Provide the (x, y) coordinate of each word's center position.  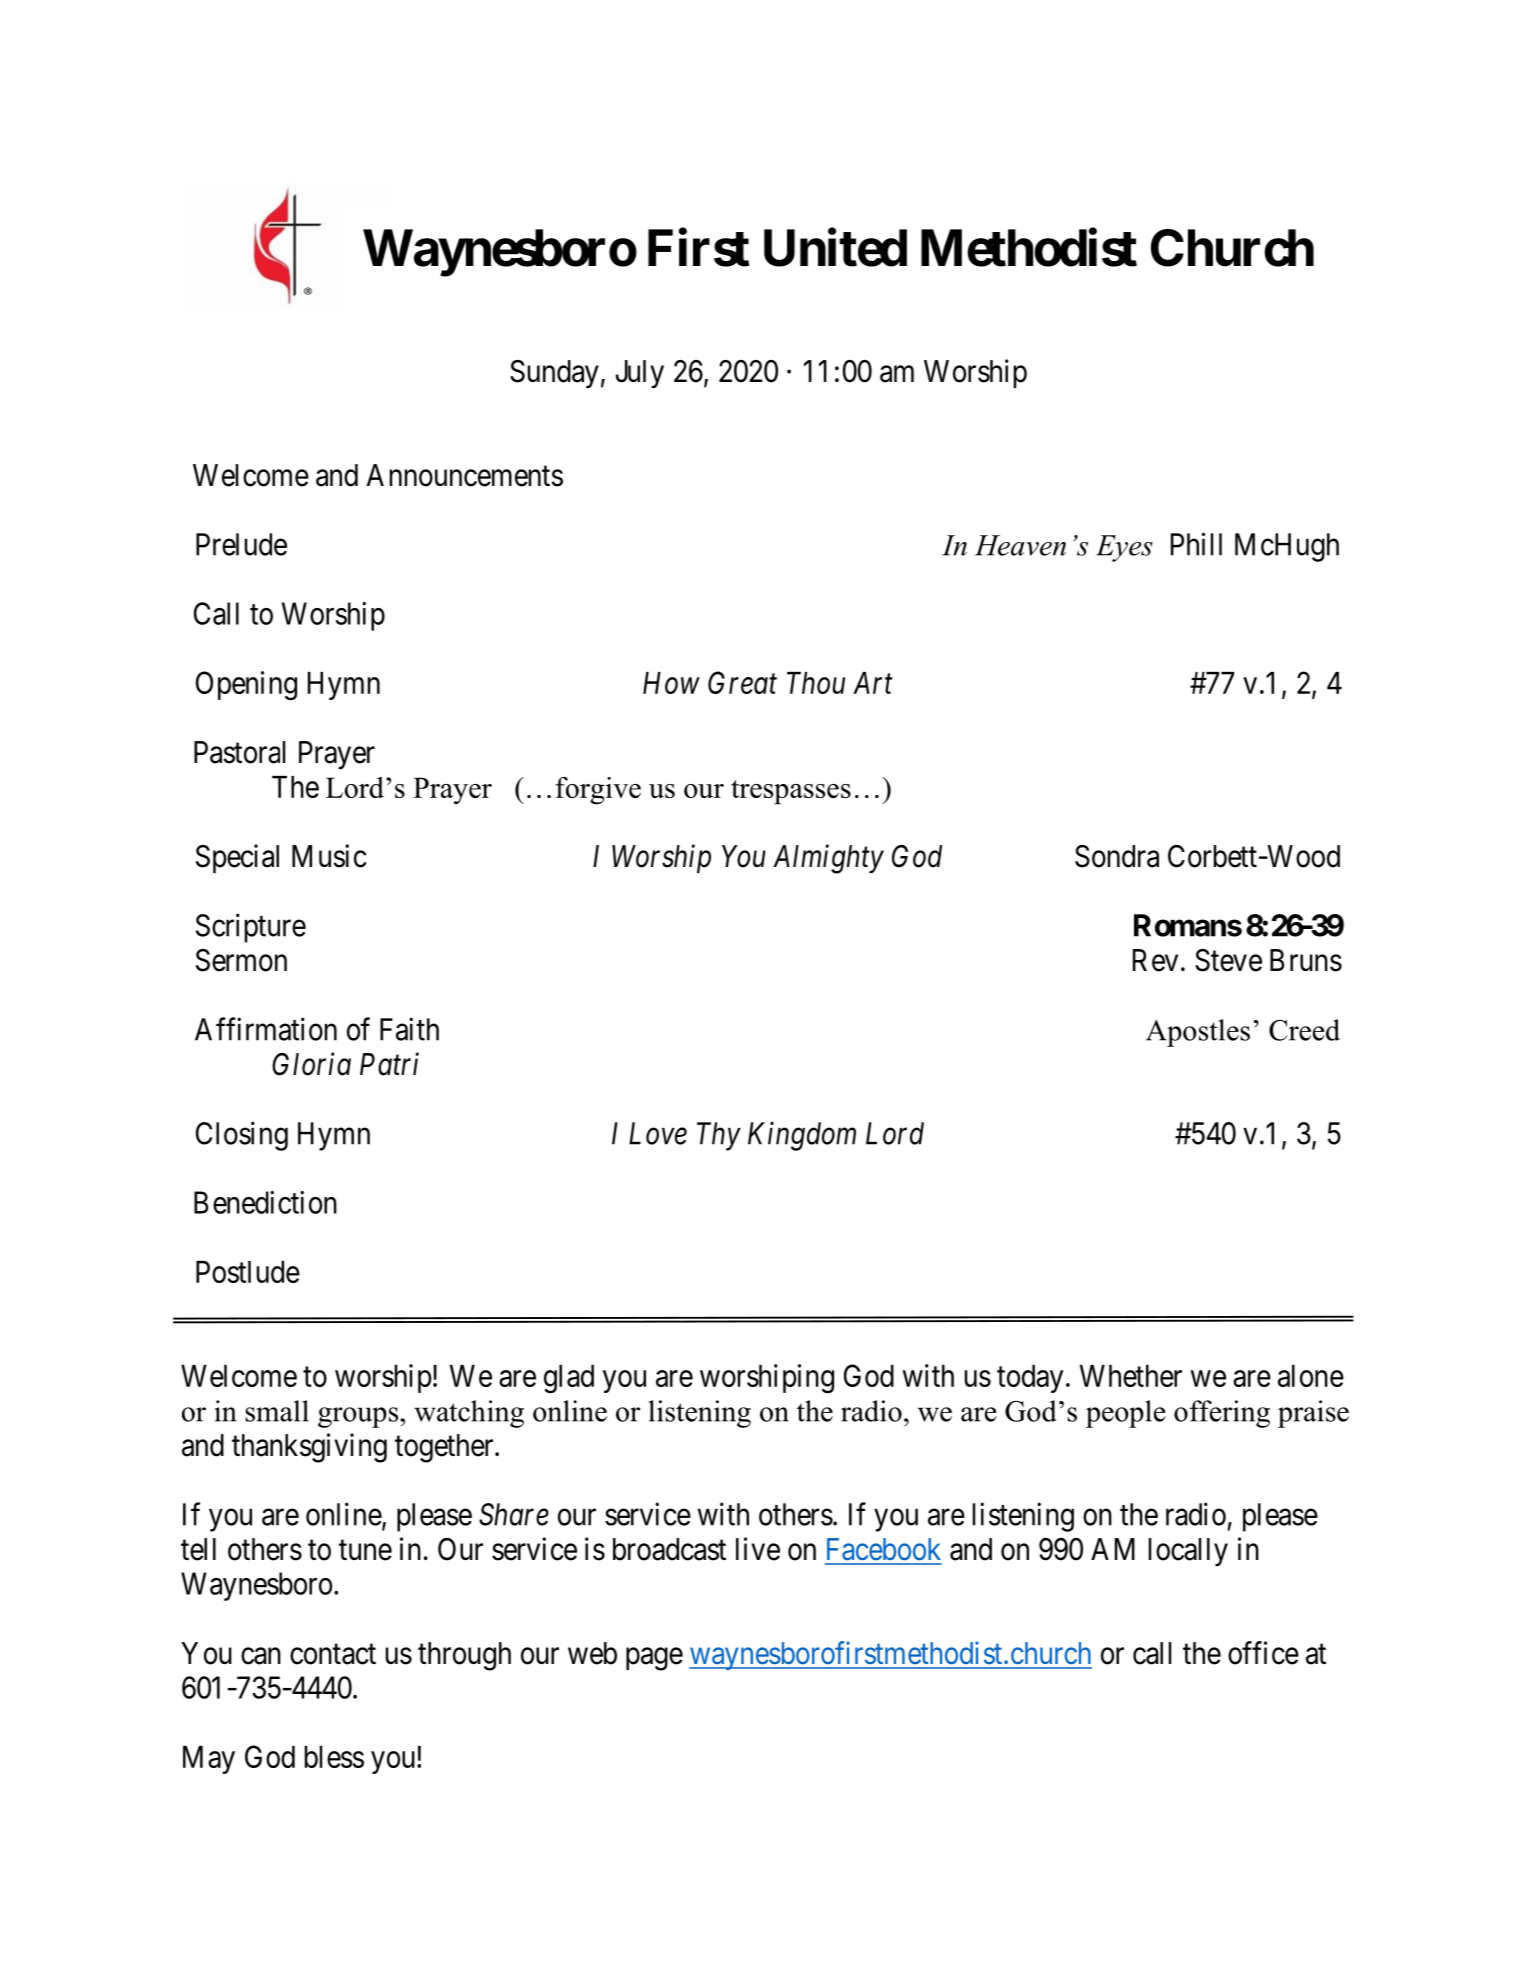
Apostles (1198, 1033)
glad (569, 1379)
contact (333, 1654)
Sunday (554, 374)
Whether (1131, 1376)
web (592, 1653)
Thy (719, 1136)
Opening (246, 686)
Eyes (1124, 548)
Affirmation (266, 1029)
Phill (1196, 544)
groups (359, 1417)
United (835, 248)
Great (742, 682)
